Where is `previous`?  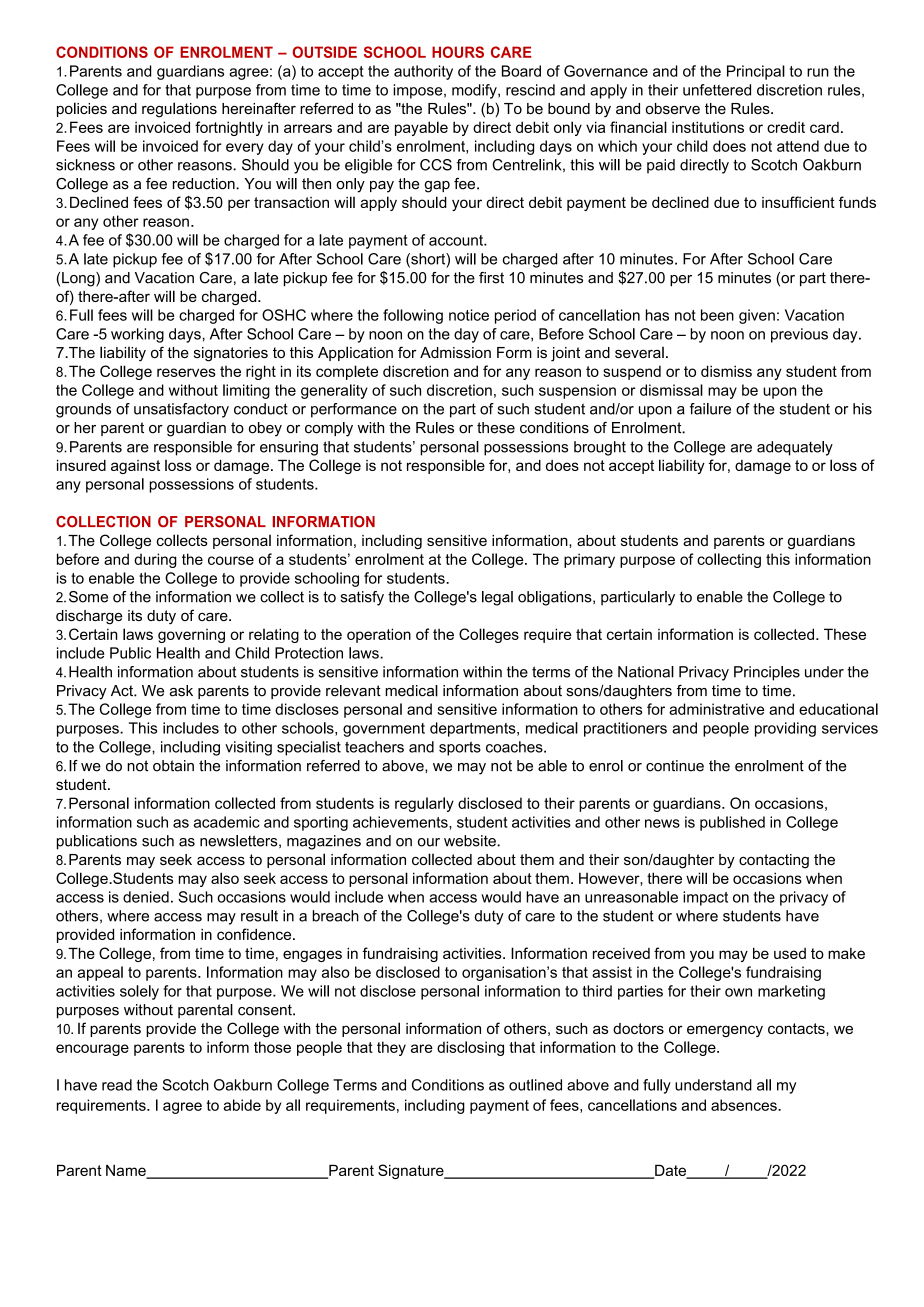
previous is located at coordinates (799, 335).
